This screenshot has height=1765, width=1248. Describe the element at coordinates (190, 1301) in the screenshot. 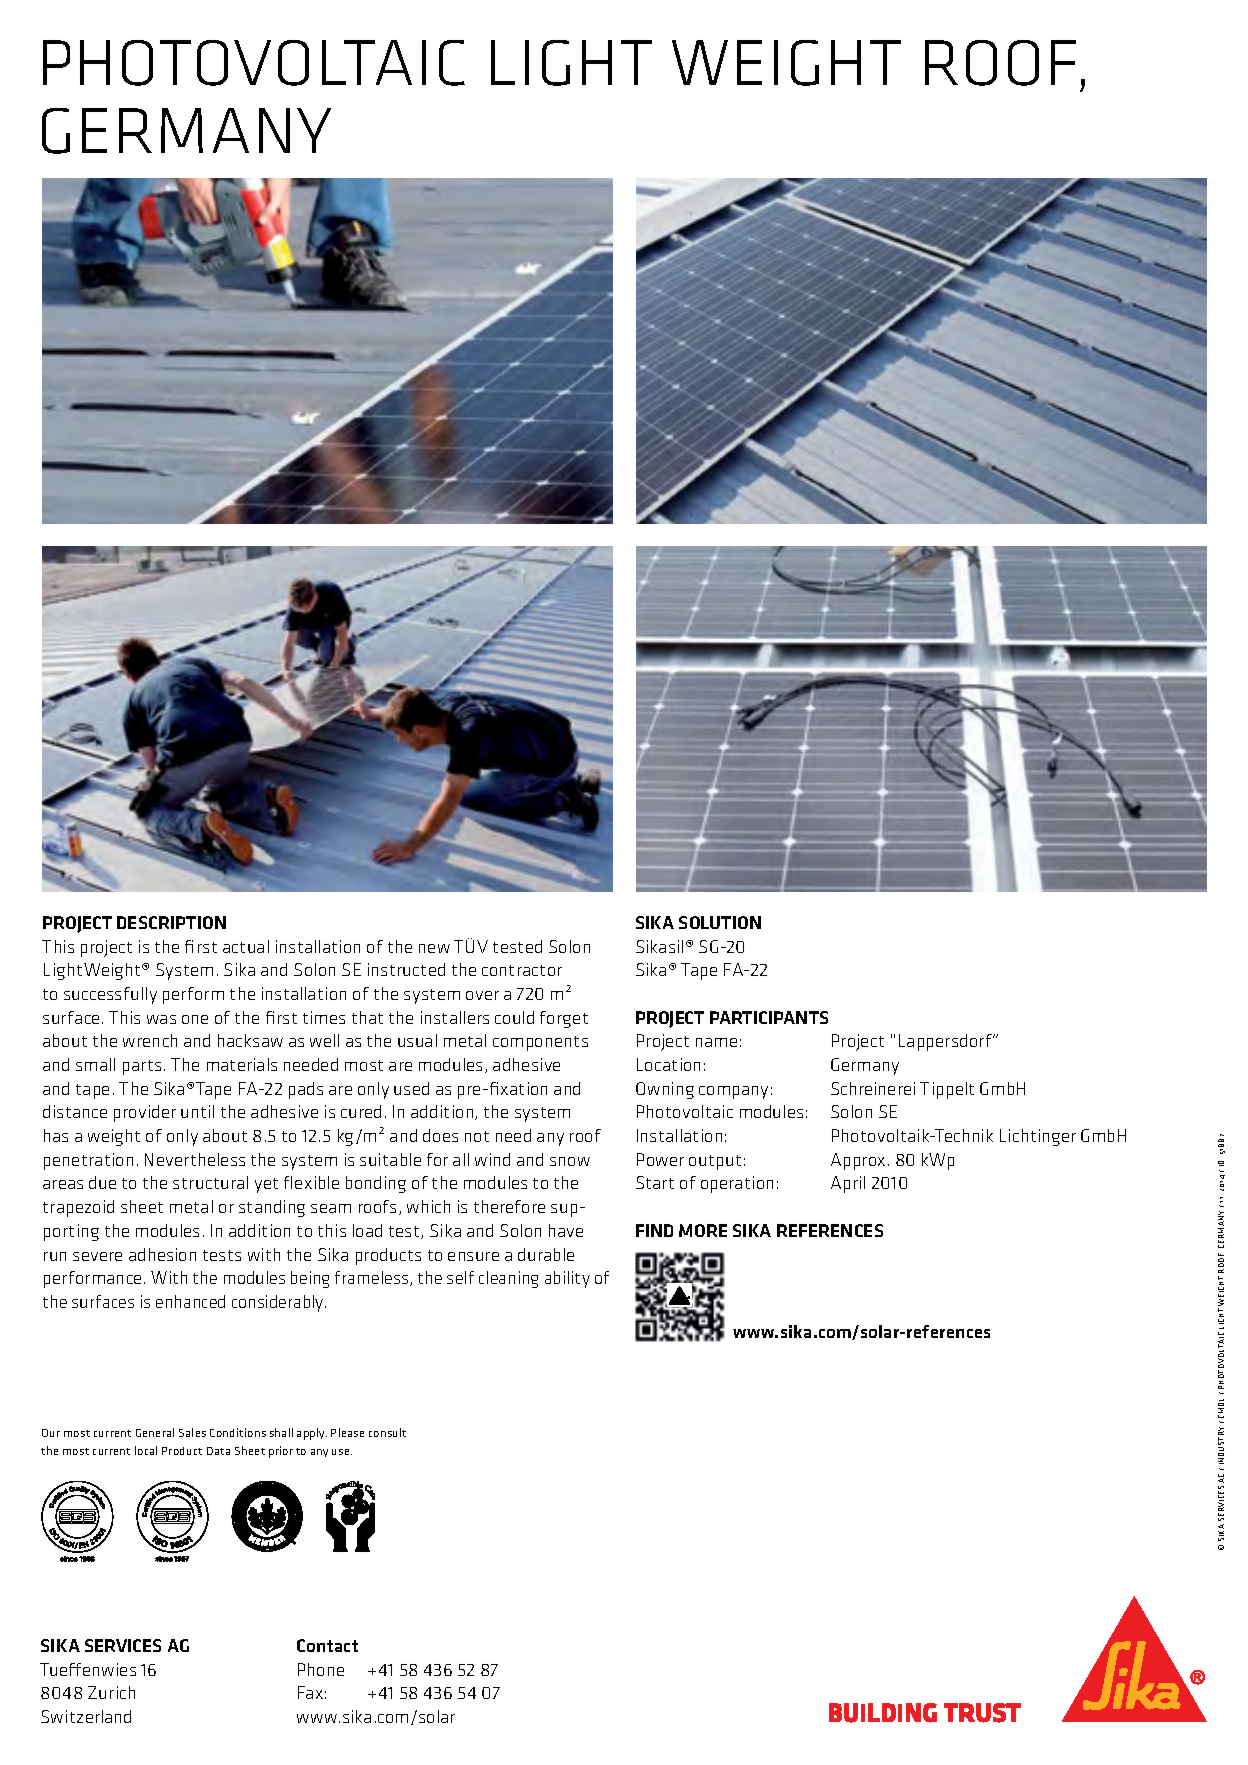

I see `enhanced` at that location.
